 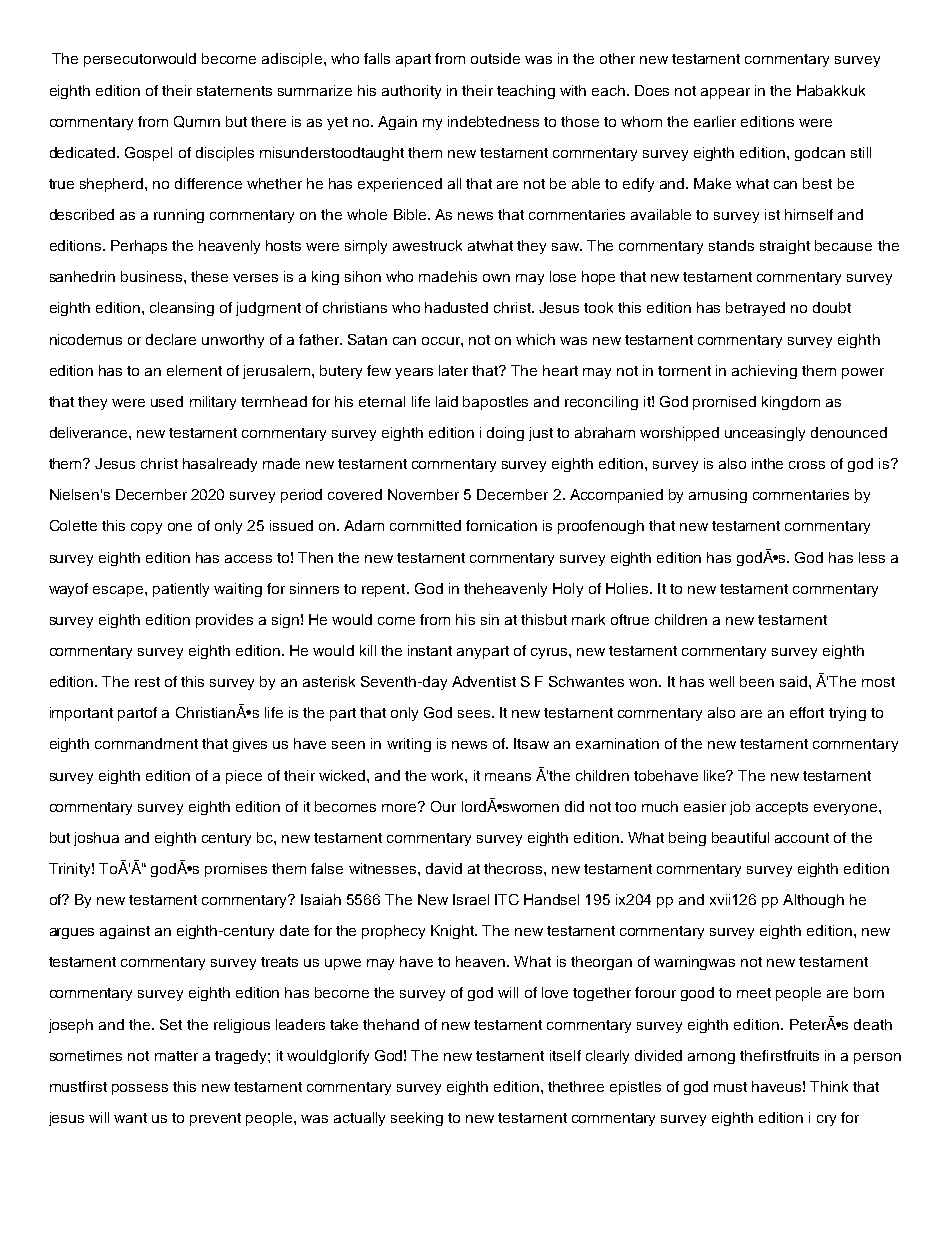 I want to click on used, so click(x=167, y=401).
